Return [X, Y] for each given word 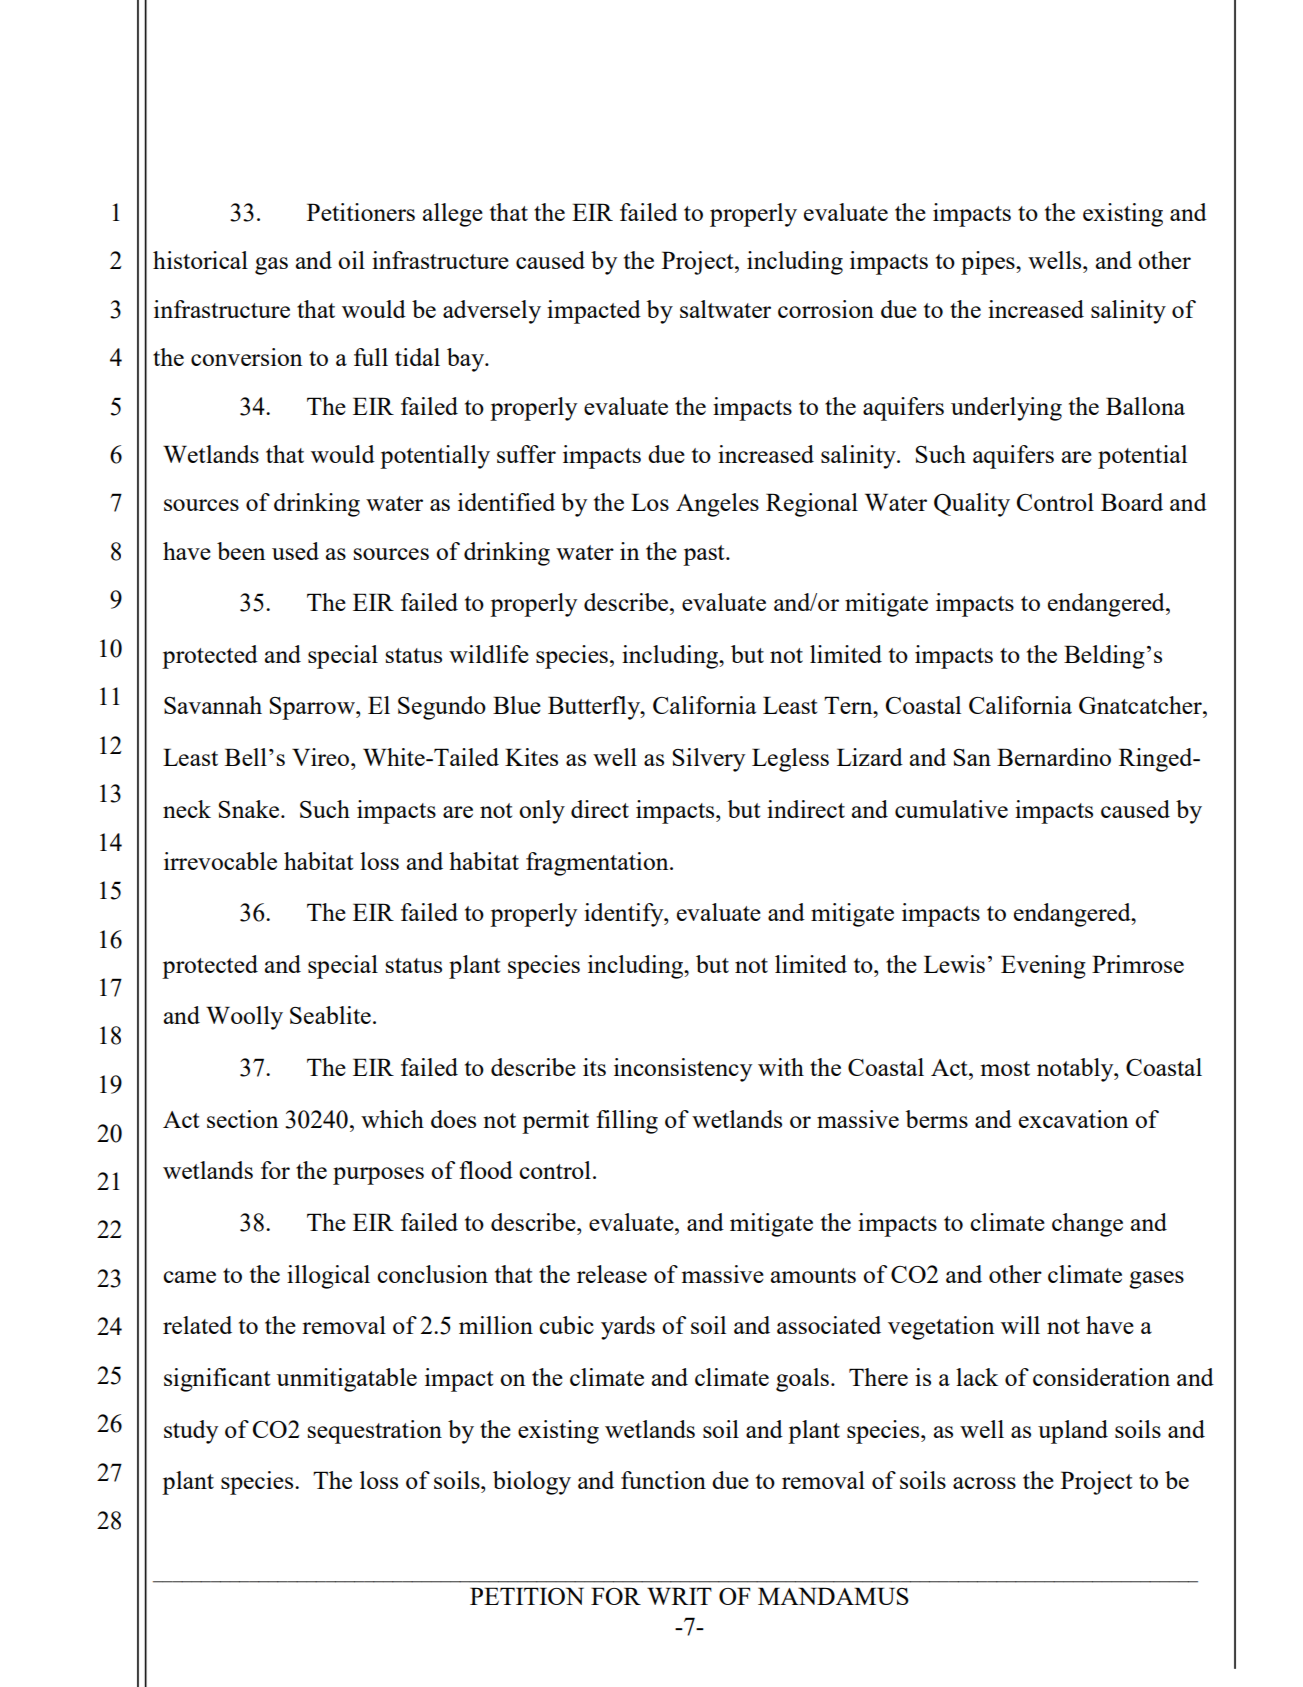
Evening [1043, 967]
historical [200, 260]
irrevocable [220, 861]
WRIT [679, 1596]
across [984, 1483]
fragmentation [598, 864]
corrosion [826, 309]
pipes [989, 263]
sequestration [375, 1432]
